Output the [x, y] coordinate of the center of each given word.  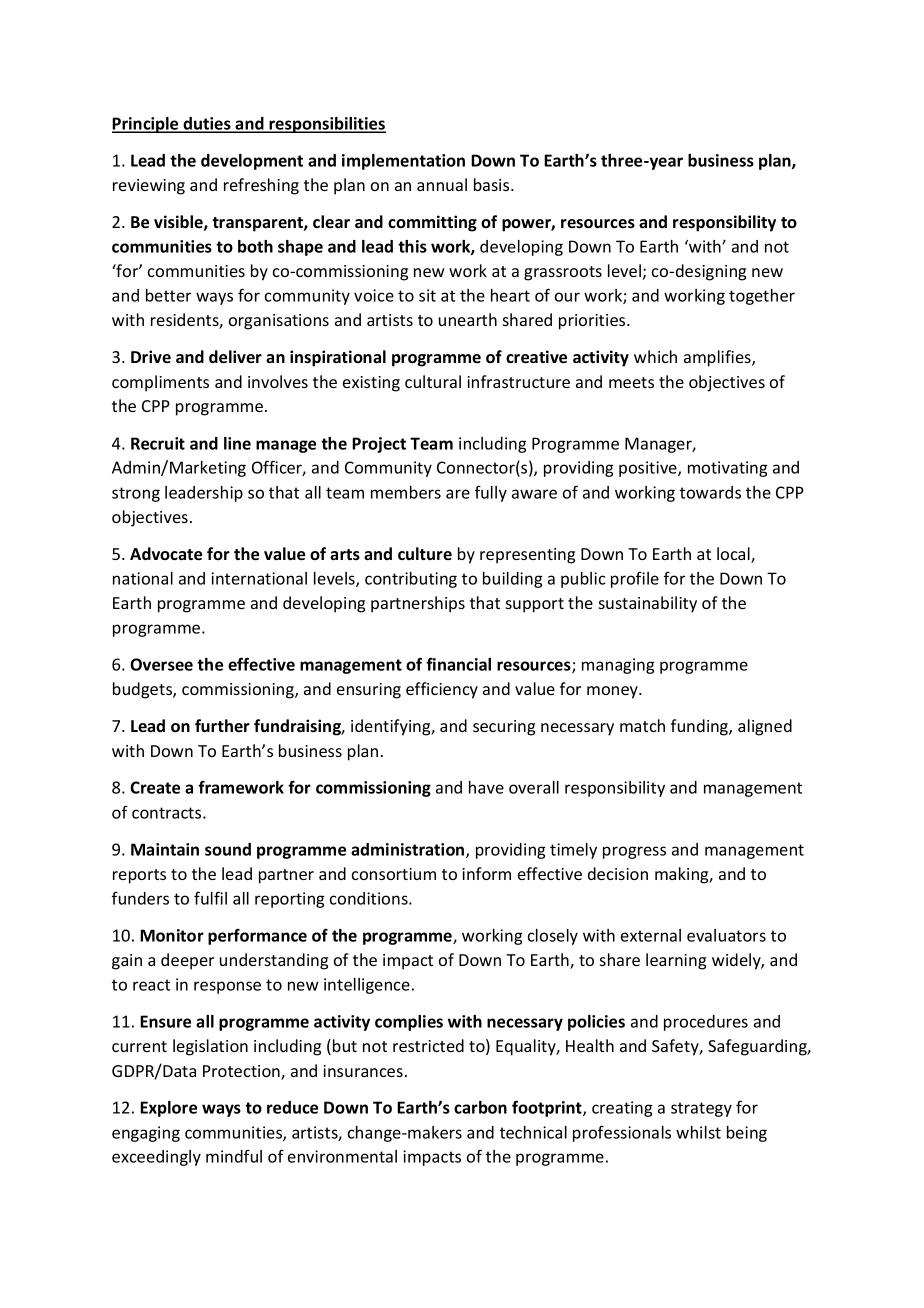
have [486, 787]
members [406, 492]
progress [634, 852]
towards [710, 492]
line [237, 443]
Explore [168, 1109]
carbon [480, 1107]
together [762, 297]
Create [155, 787]
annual [442, 184]
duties [207, 124]
